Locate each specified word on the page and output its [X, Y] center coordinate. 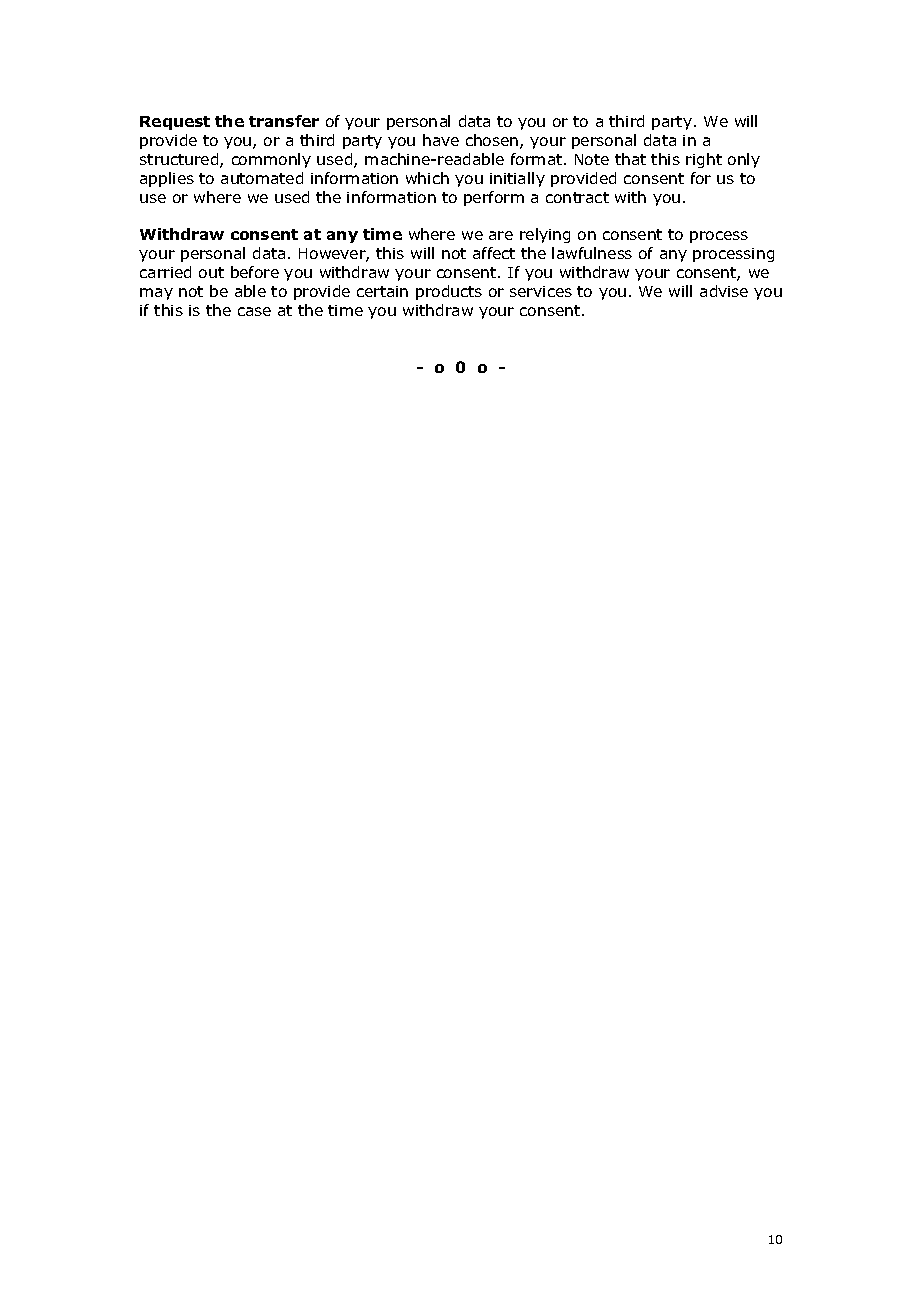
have [441, 140]
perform [494, 198]
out [211, 272]
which [427, 178]
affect [494, 253]
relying [545, 235]
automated [262, 178]
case [254, 311]
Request [175, 123]
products [449, 292]
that [630, 159]
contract [577, 197]
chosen [493, 141]
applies [167, 179]
